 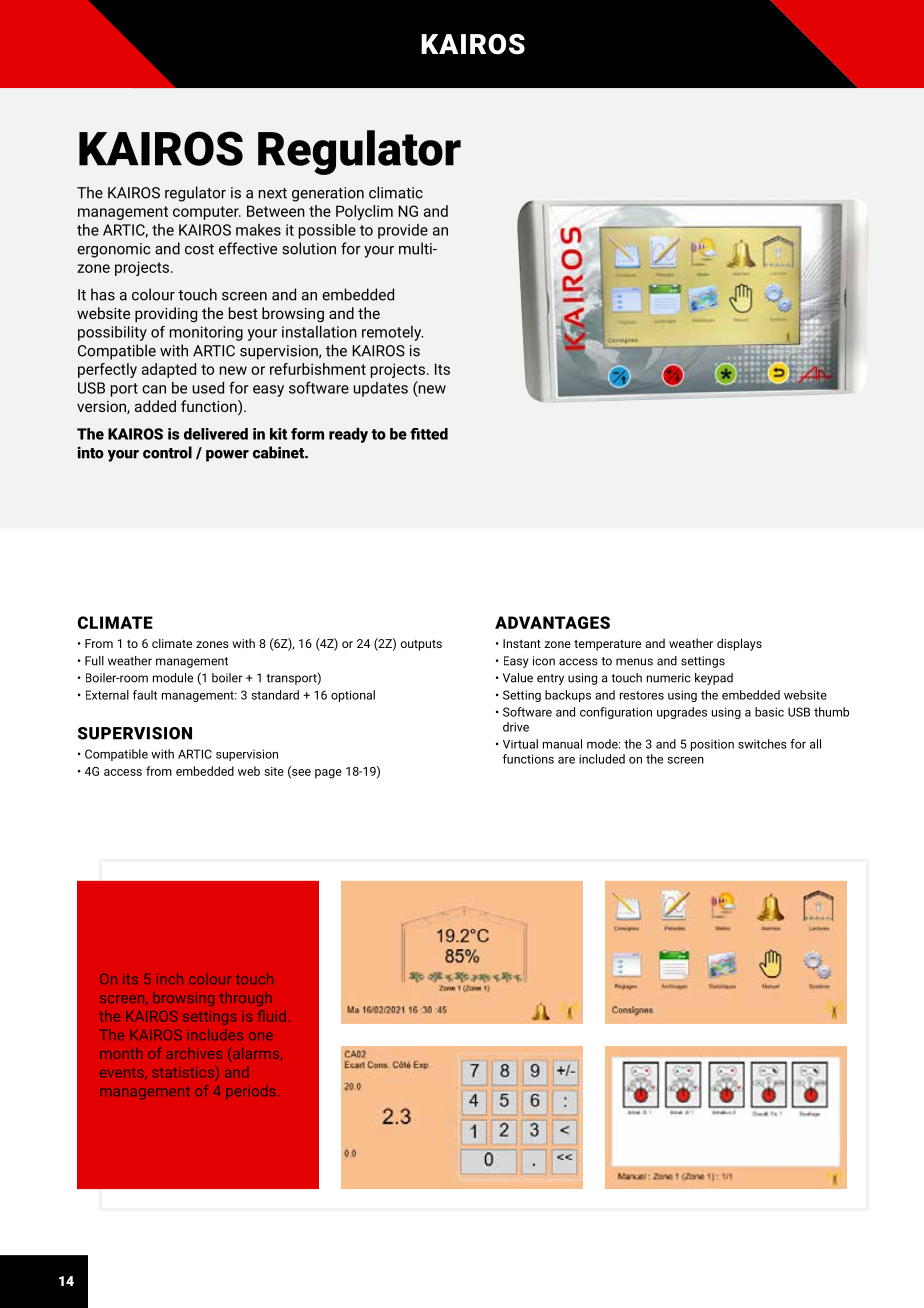 I want to click on computer, so click(x=207, y=213).
